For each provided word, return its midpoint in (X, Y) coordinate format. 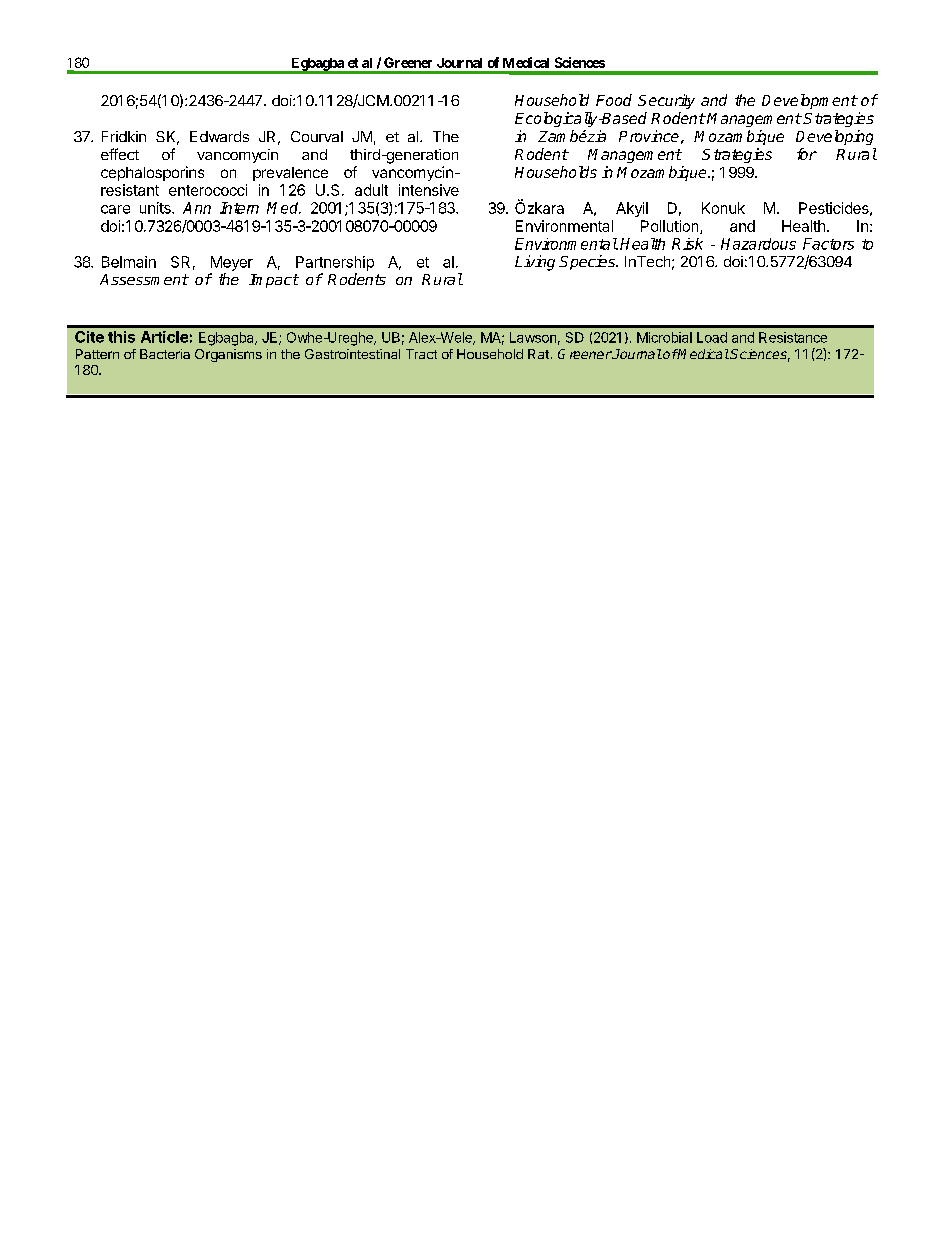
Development (809, 101)
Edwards (219, 136)
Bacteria (165, 354)
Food (614, 100)
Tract (421, 354)
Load (712, 337)
